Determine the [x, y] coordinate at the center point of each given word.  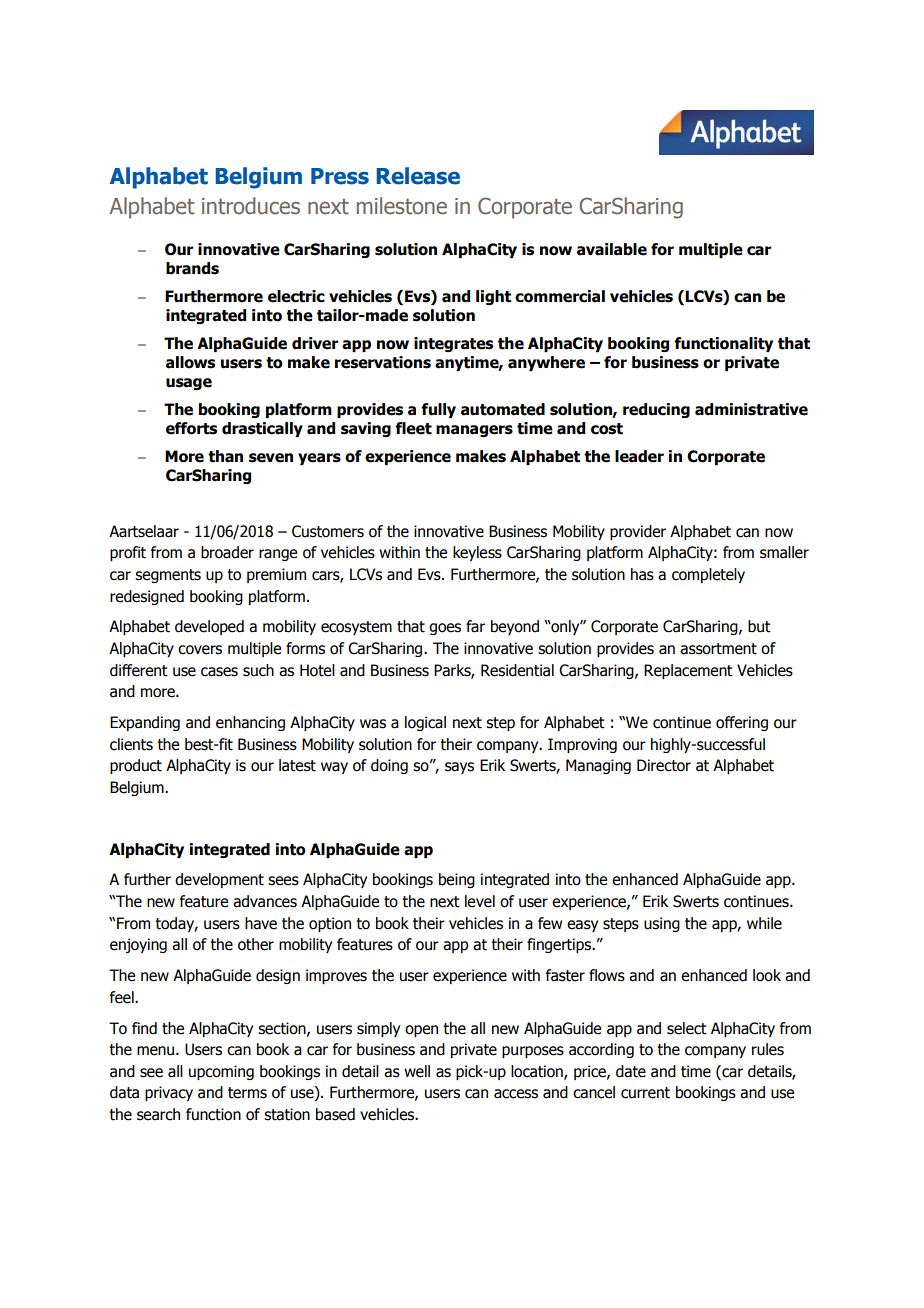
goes [445, 629]
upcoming [221, 1072]
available [612, 249]
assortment [718, 649]
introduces [251, 206]
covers [200, 650]
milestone [402, 206]
